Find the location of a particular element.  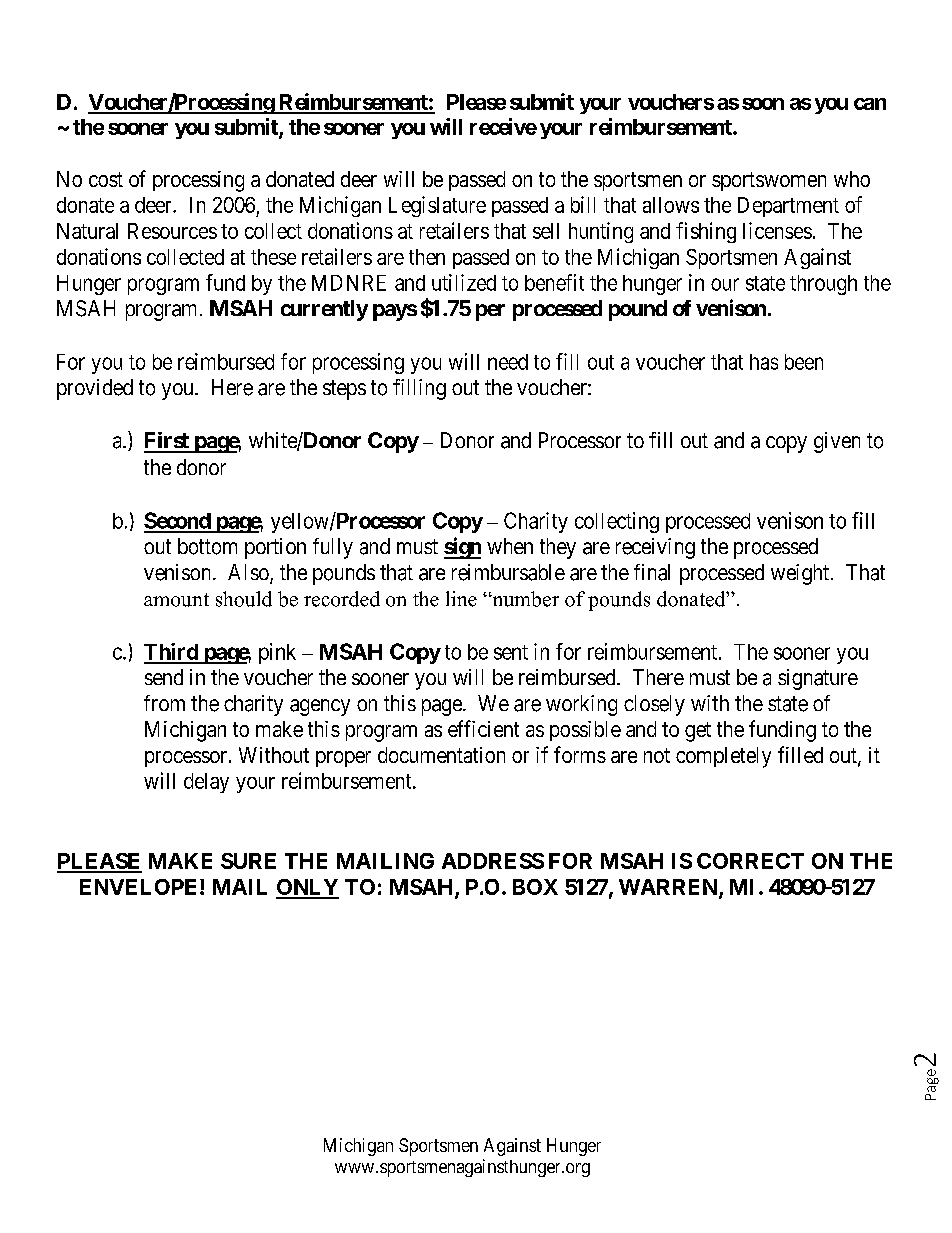

when is located at coordinates (510, 546).
